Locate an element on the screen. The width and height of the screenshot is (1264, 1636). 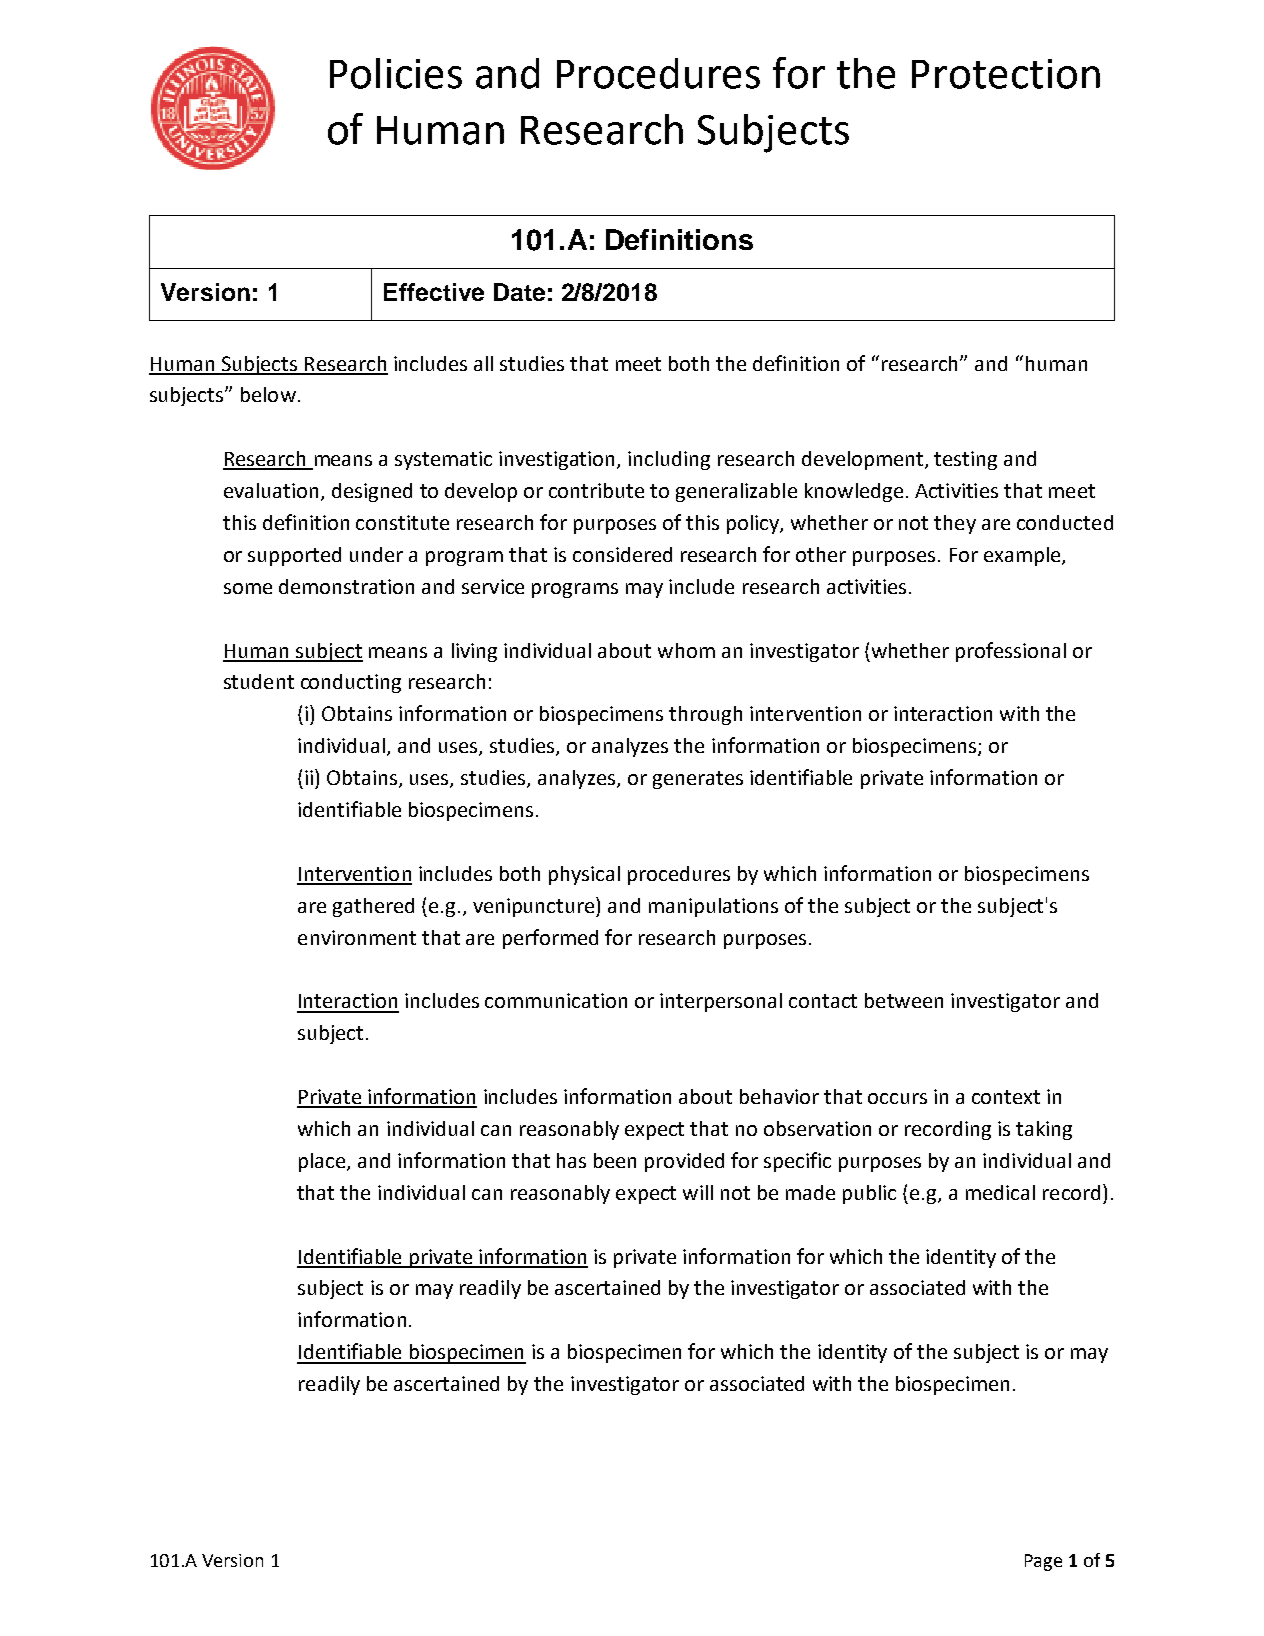
place is located at coordinates (323, 1162).
